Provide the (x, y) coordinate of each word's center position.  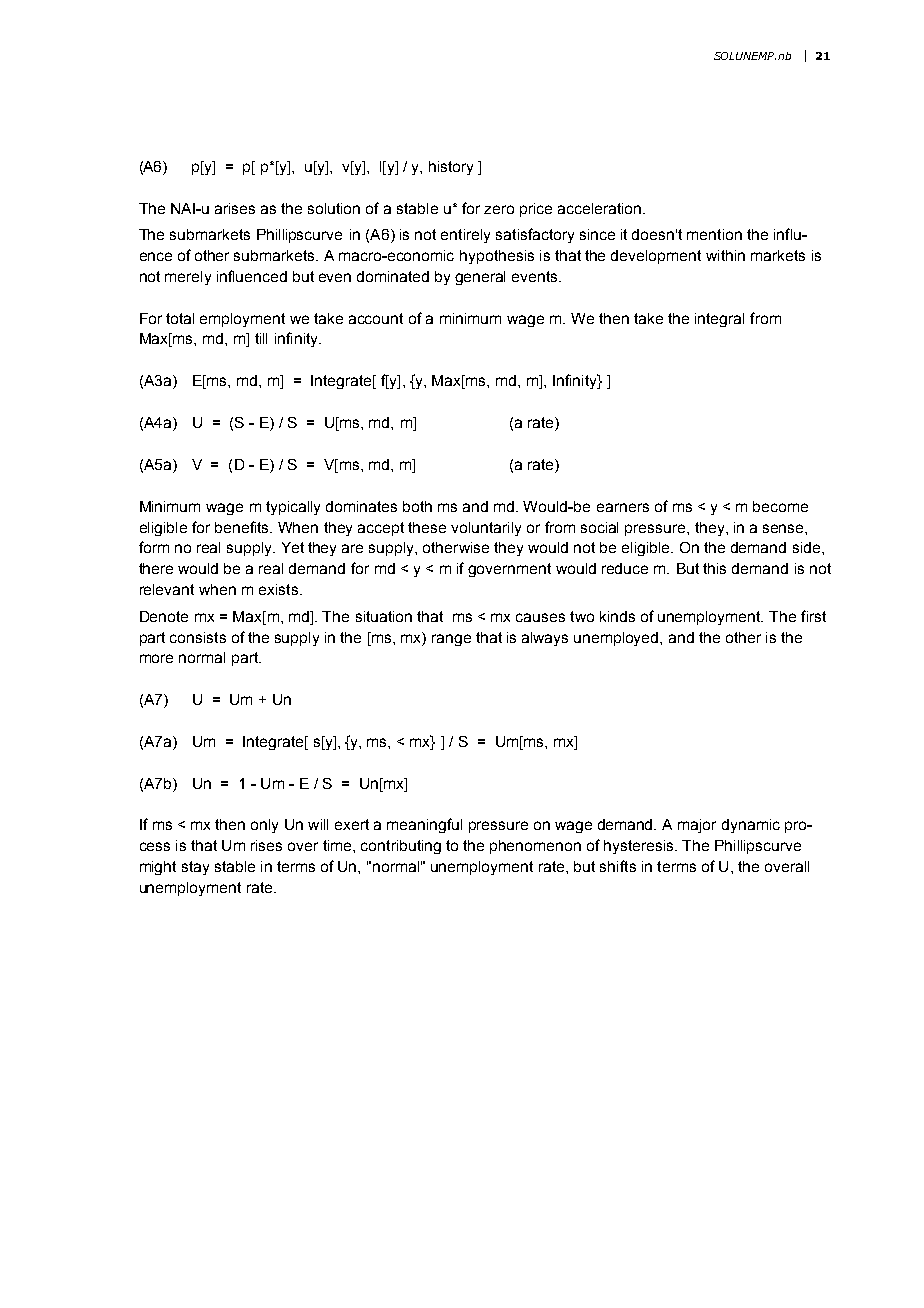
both (417, 506)
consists (198, 637)
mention (714, 234)
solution (334, 208)
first (813, 616)
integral (719, 320)
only (264, 826)
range (451, 640)
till (261, 338)
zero (499, 209)
